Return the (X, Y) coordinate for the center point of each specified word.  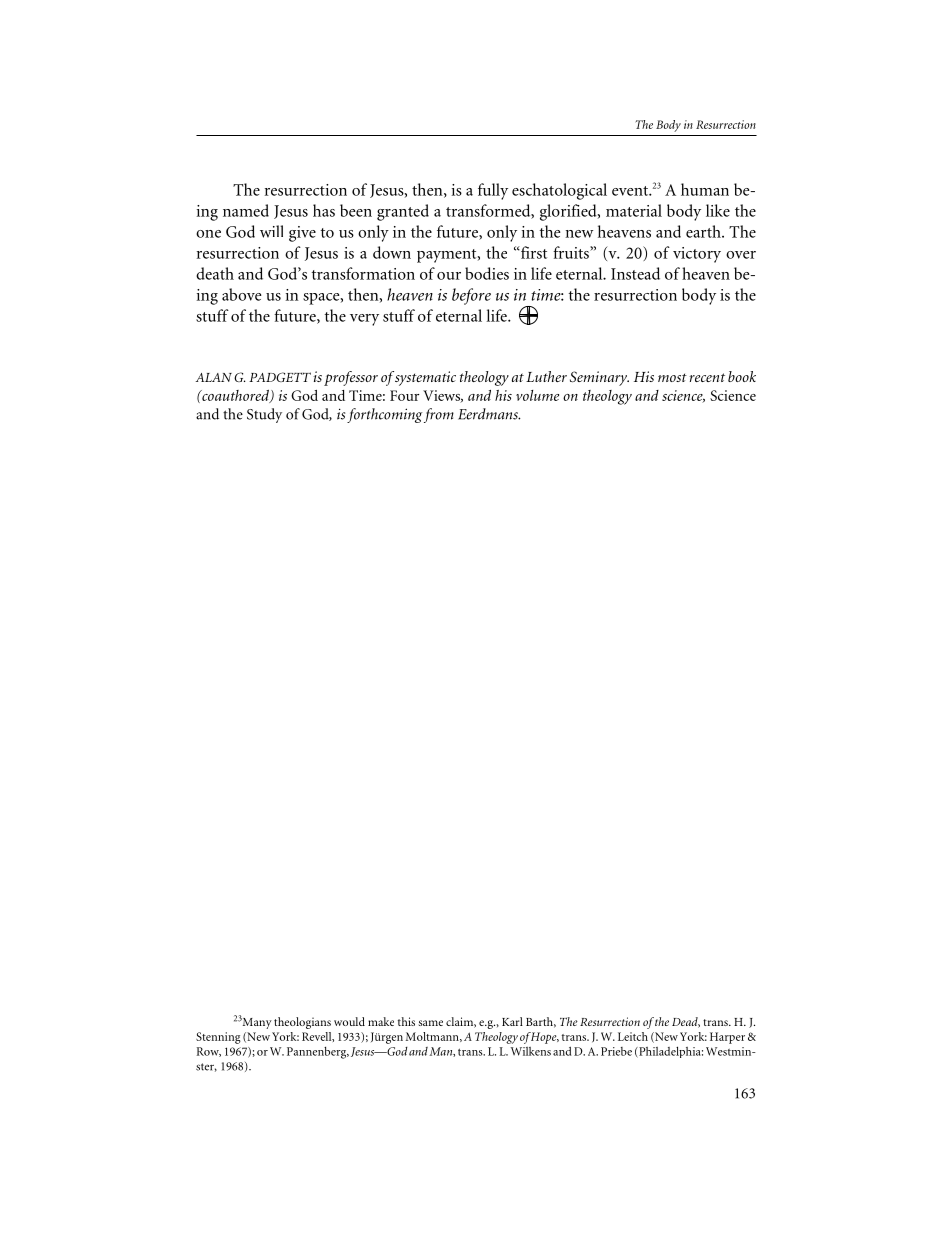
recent (707, 377)
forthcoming (384, 415)
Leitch (633, 1036)
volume (537, 395)
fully (493, 191)
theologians (302, 1023)
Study (264, 415)
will (271, 231)
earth (704, 231)
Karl (512, 1021)
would (349, 1021)
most (672, 377)
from (439, 415)
